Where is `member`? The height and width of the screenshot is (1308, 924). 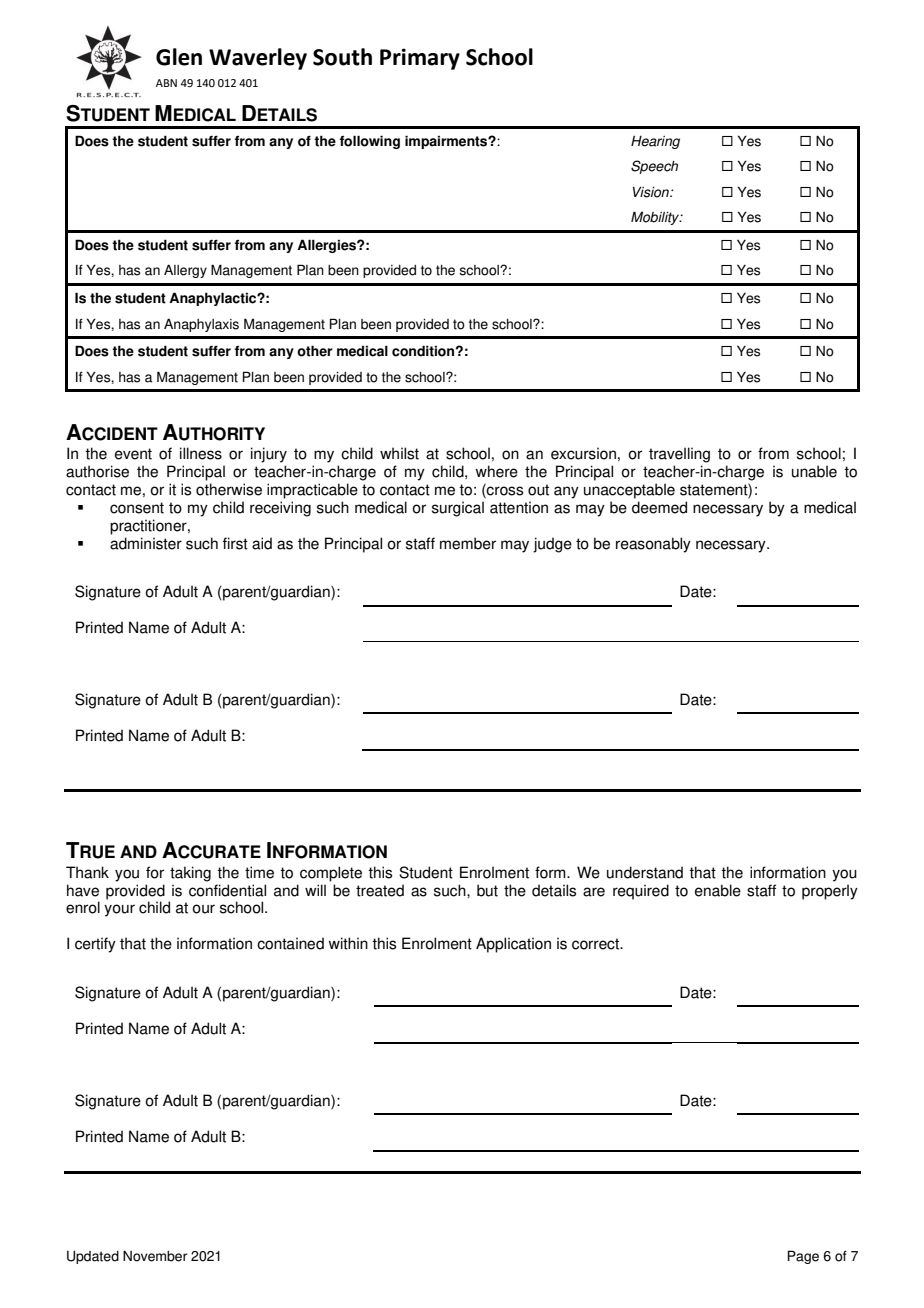 member is located at coordinates (468, 543).
